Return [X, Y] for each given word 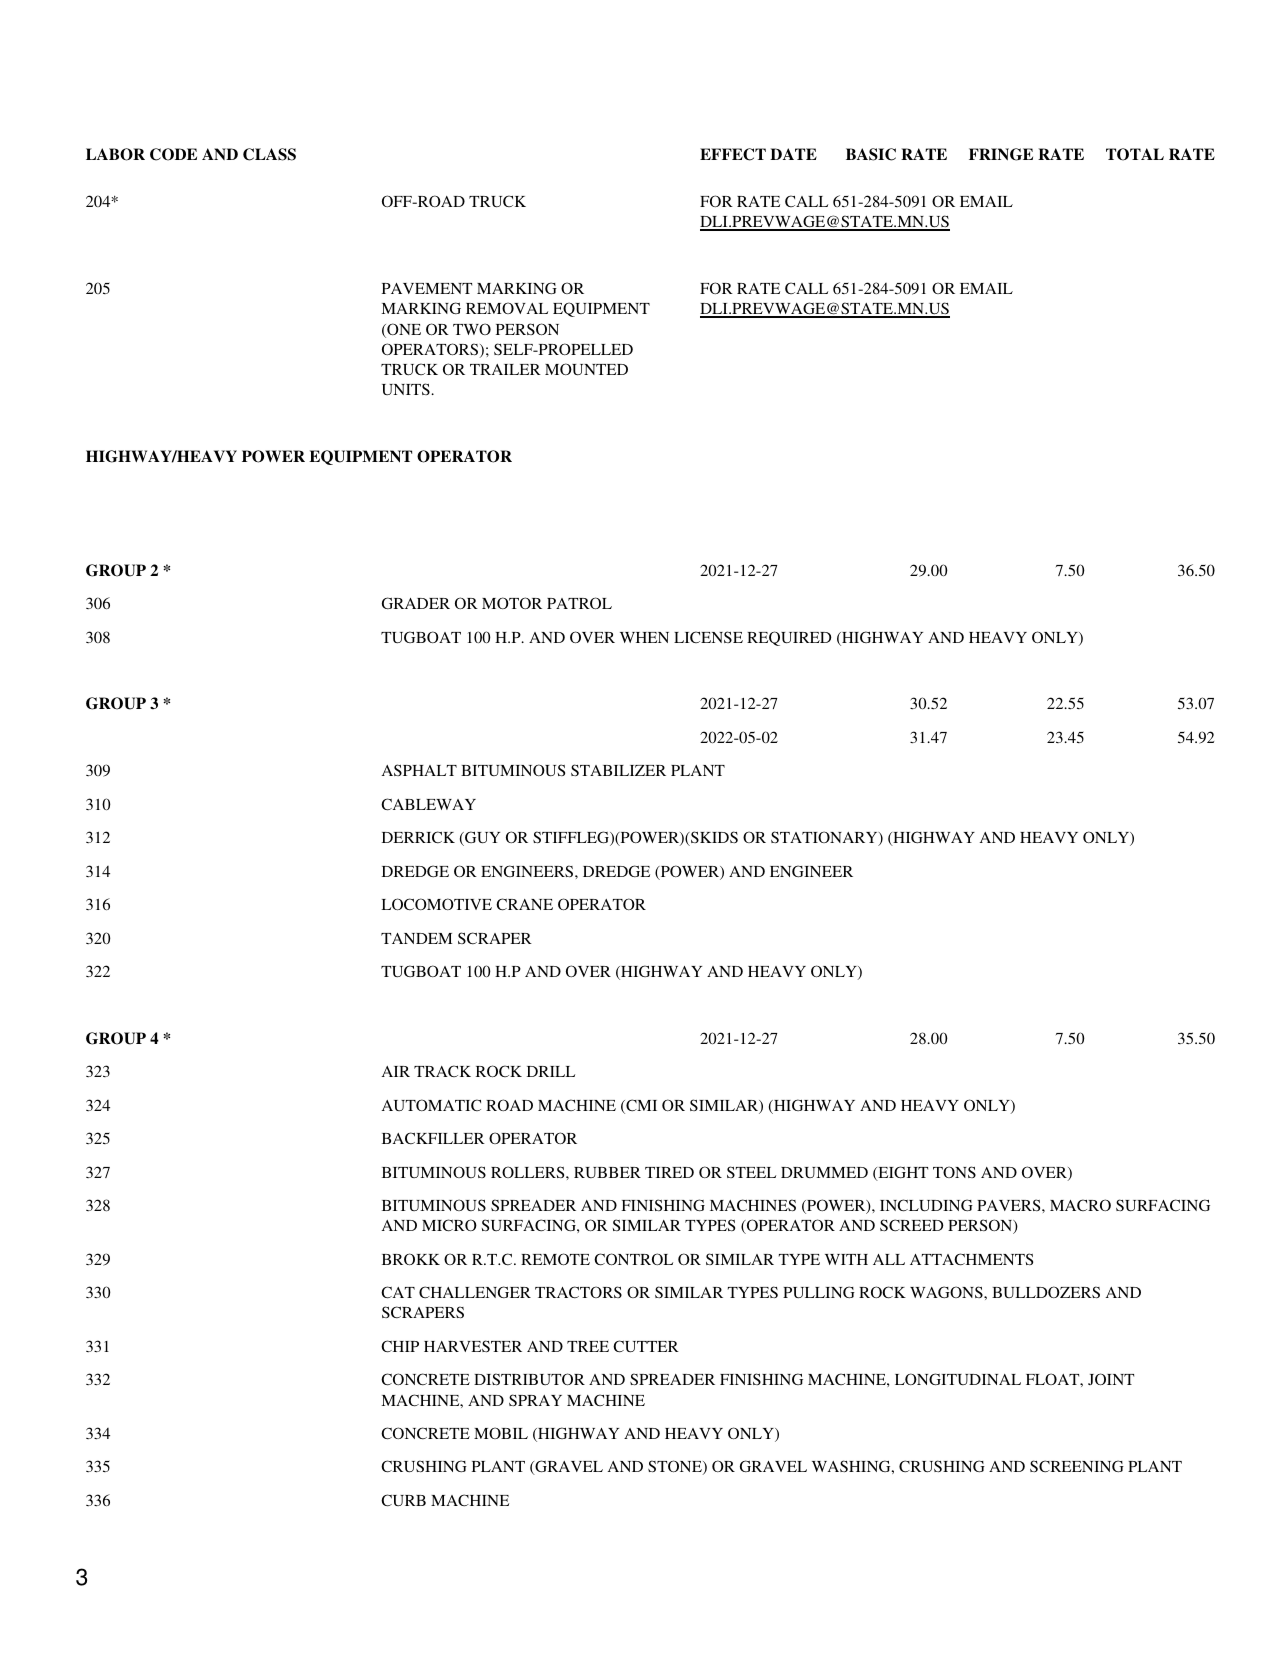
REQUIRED [789, 638]
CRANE [524, 904]
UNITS [407, 389]
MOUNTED [586, 369]
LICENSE [708, 637]
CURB [403, 1500]
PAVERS [1010, 1205]
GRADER [416, 603]
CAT [398, 1292]
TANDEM [416, 938]
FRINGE [1001, 154]
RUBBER [607, 1172]
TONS [954, 1172]
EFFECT [733, 154]
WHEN [644, 637]
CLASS [269, 154]
